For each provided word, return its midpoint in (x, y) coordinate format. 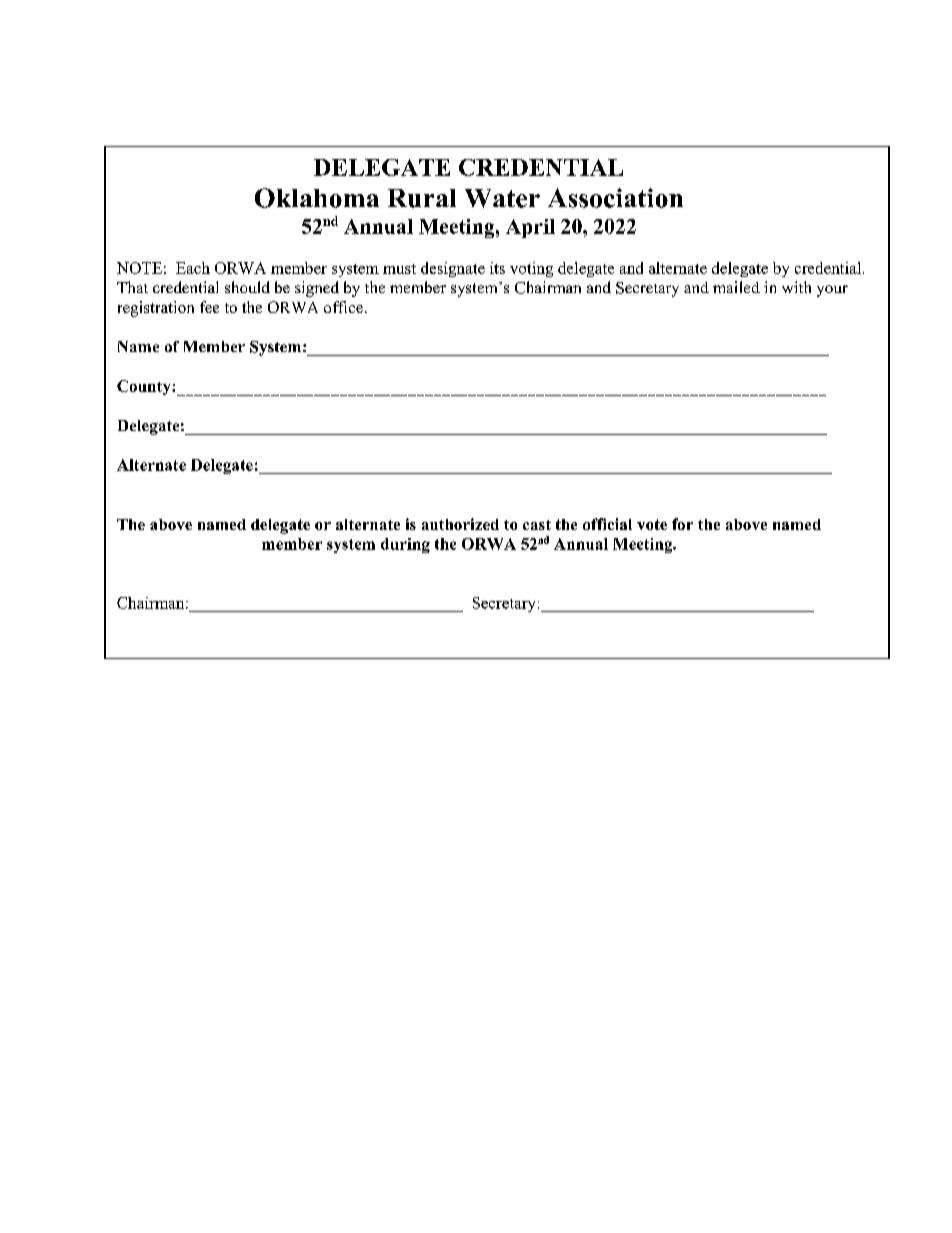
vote (652, 524)
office (343, 307)
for (682, 524)
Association (615, 198)
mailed (736, 287)
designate (453, 269)
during (405, 545)
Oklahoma (317, 198)
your (832, 291)
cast (537, 525)
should (247, 287)
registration (156, 309)
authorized (460, 524)
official (607, 524)
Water (502, 198)
